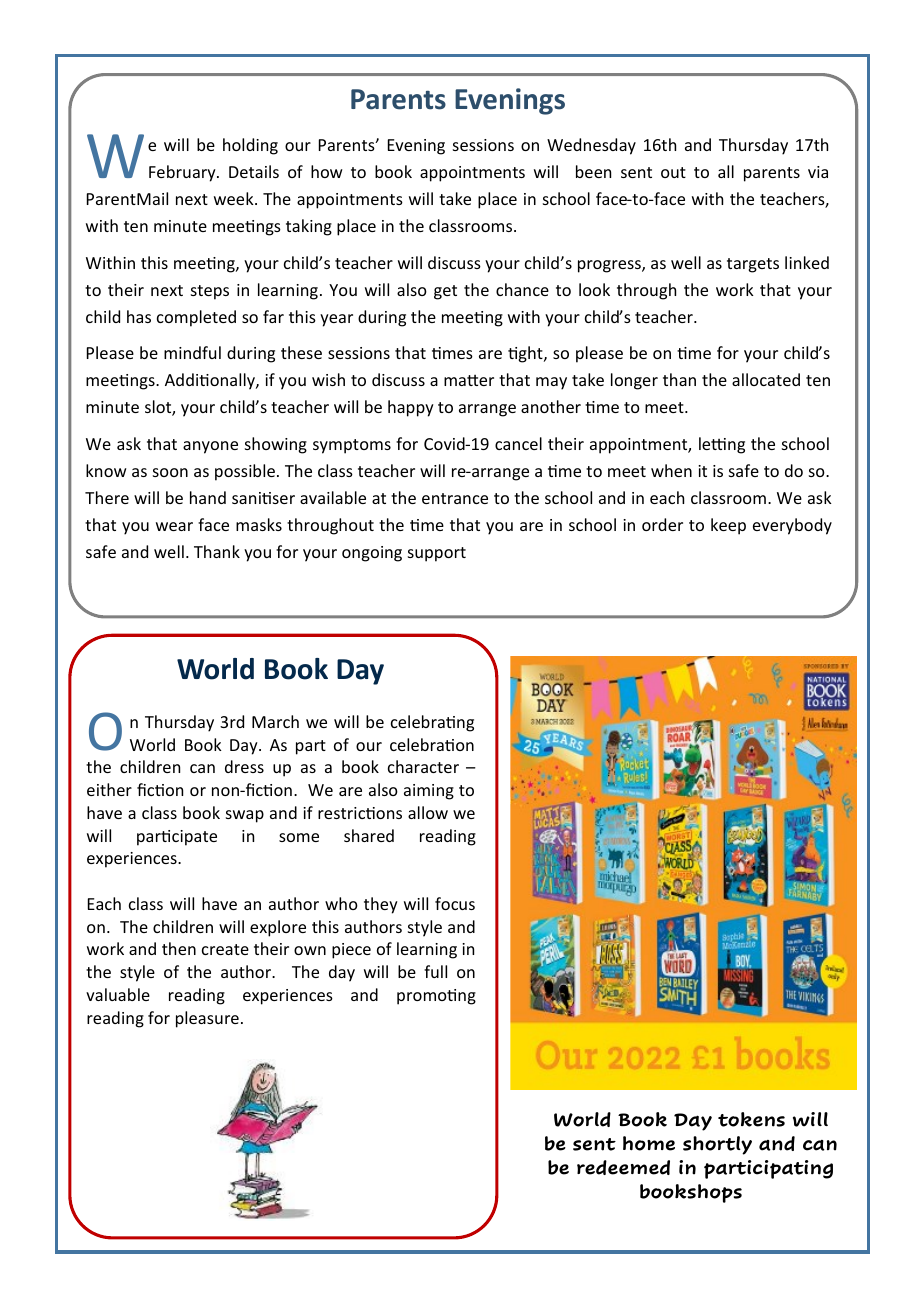 The image size is (924, 1308). What do you see at coordinates (207, 1019) in the screenshot?
I see `pleasure` at bounding box center [207, 1019].
